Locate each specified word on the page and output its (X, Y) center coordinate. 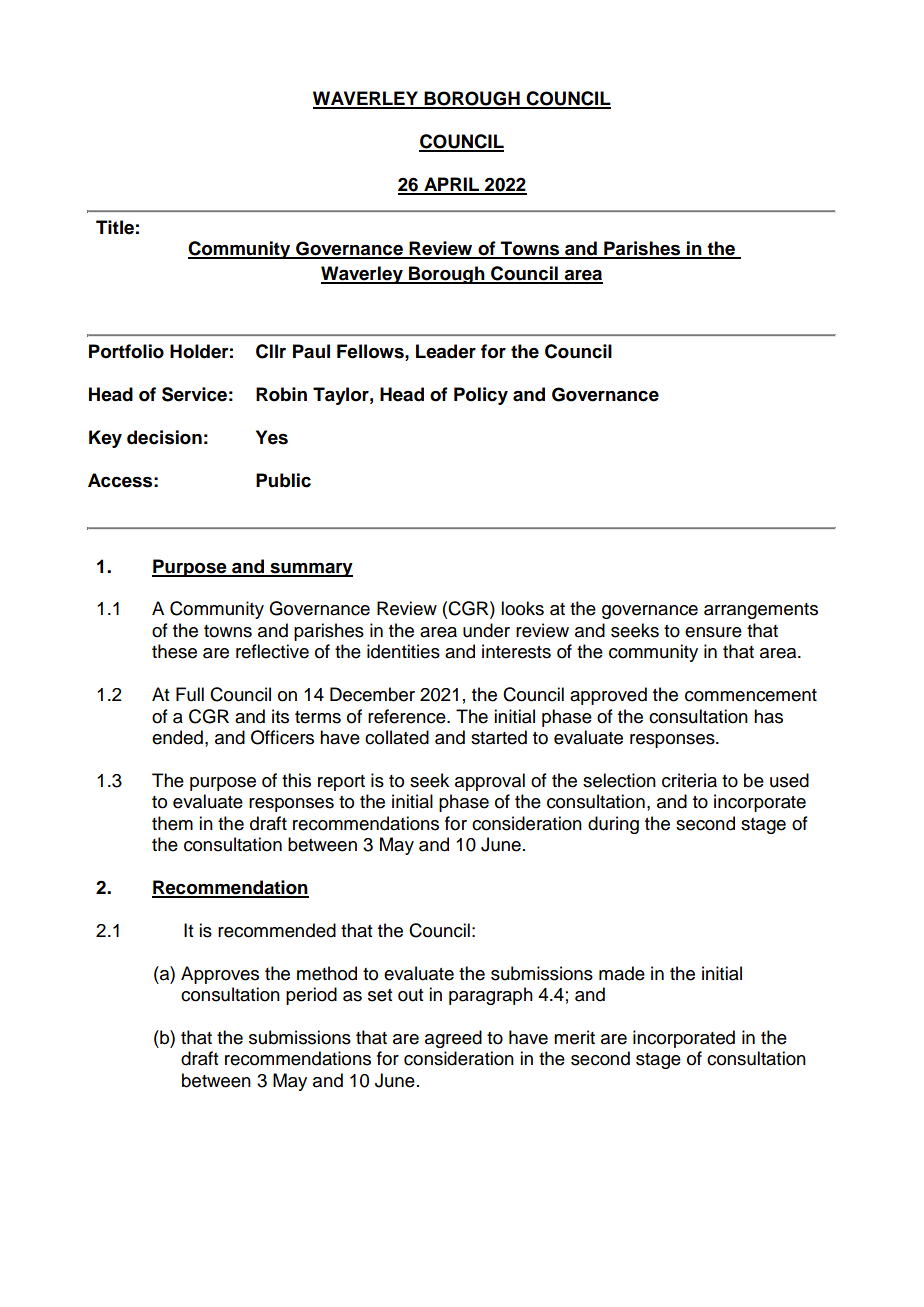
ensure (713, 632)
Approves (220, 975)
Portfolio (126, 351)
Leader (446, 351)
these (174, 651)
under (486, 630)
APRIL (451, 185)
